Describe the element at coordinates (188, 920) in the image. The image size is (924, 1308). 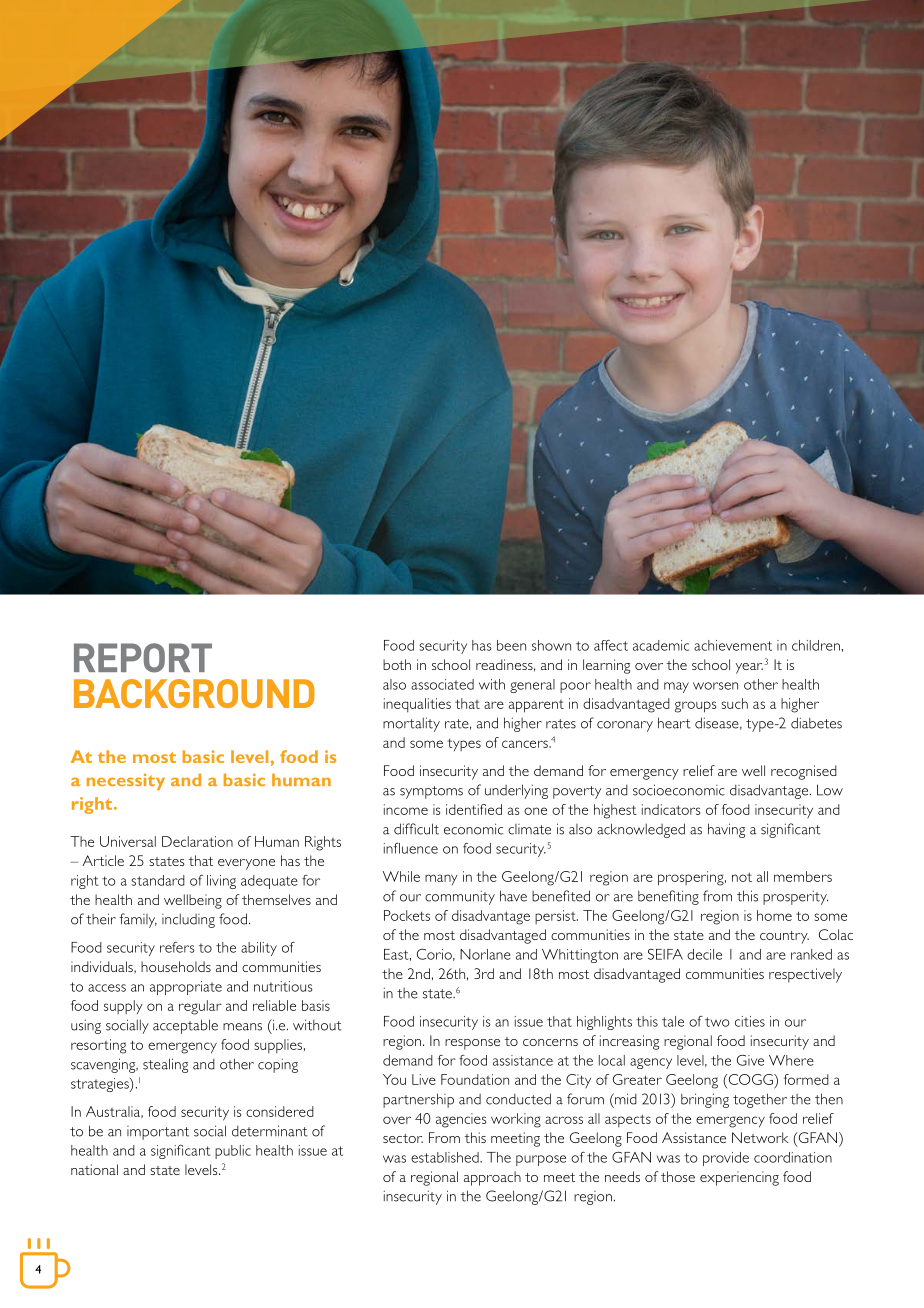
I see `including` at that location.
